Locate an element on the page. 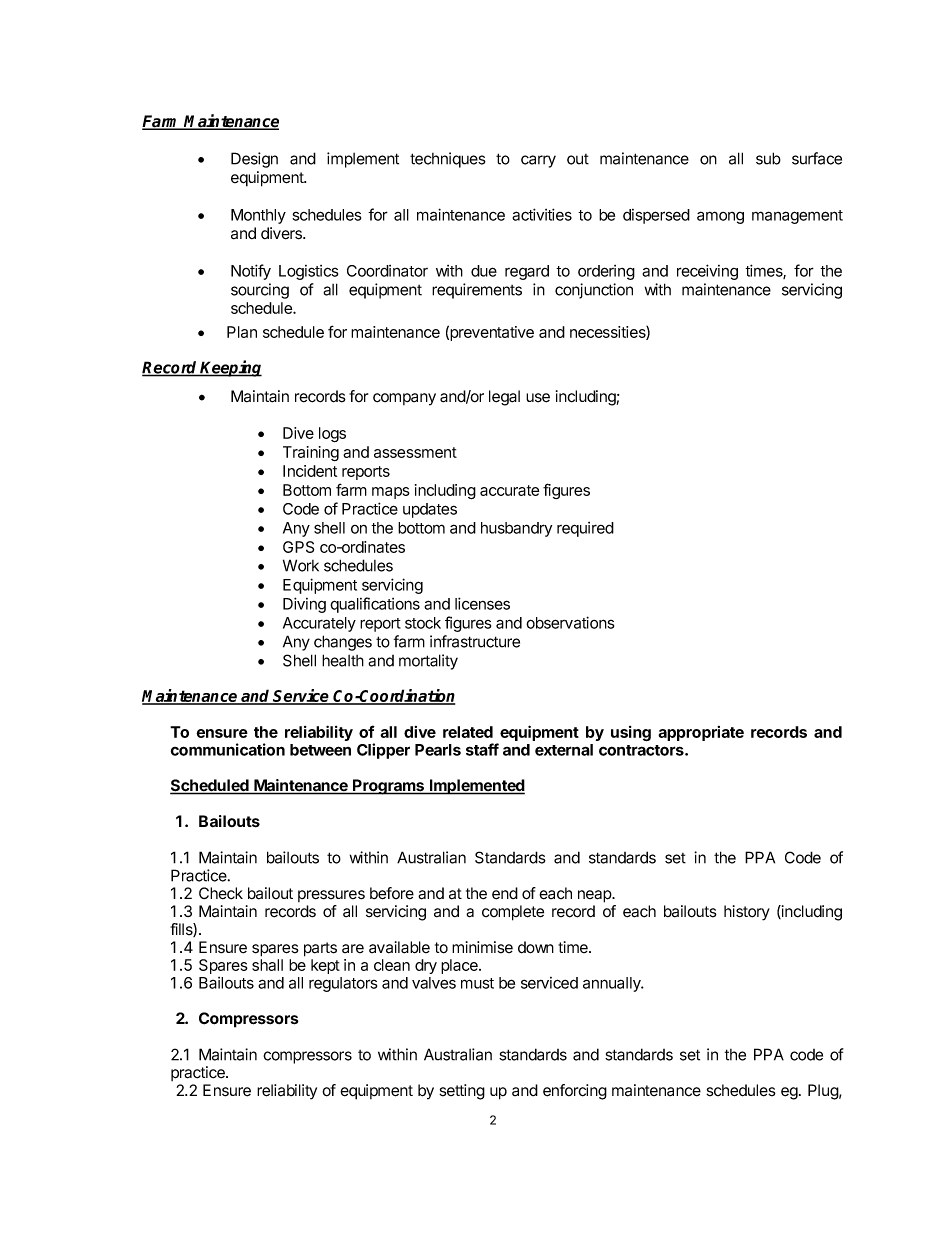 The width and height of the document is (952, 1233). logs is located at coordinates (332, 434).
